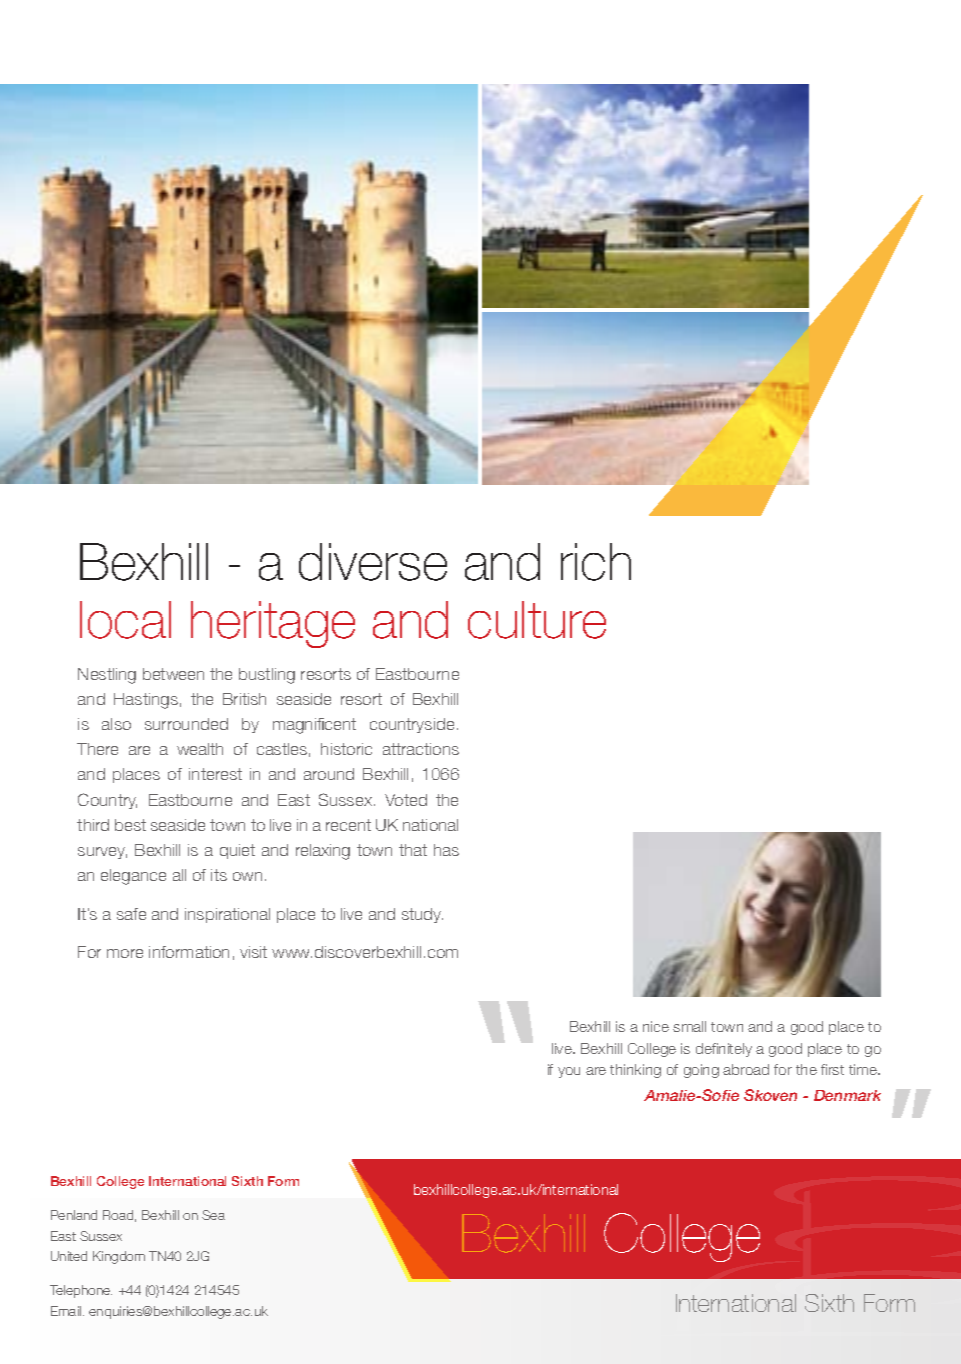  What do you see at coordinates (689, 1026) in the screenshot?
I see `small` at bounding box center [689, 1026].
